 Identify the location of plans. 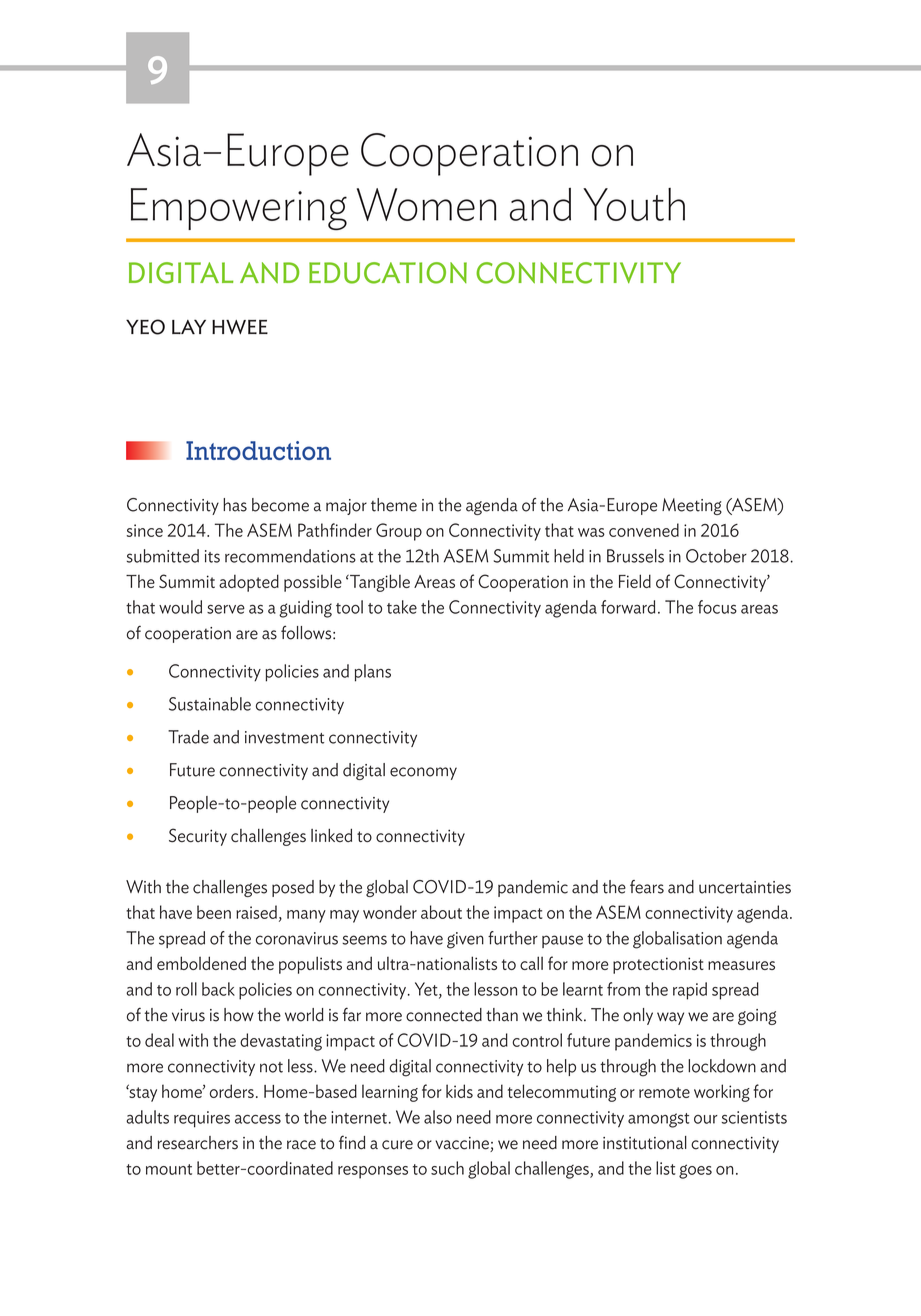
(373, 673).
